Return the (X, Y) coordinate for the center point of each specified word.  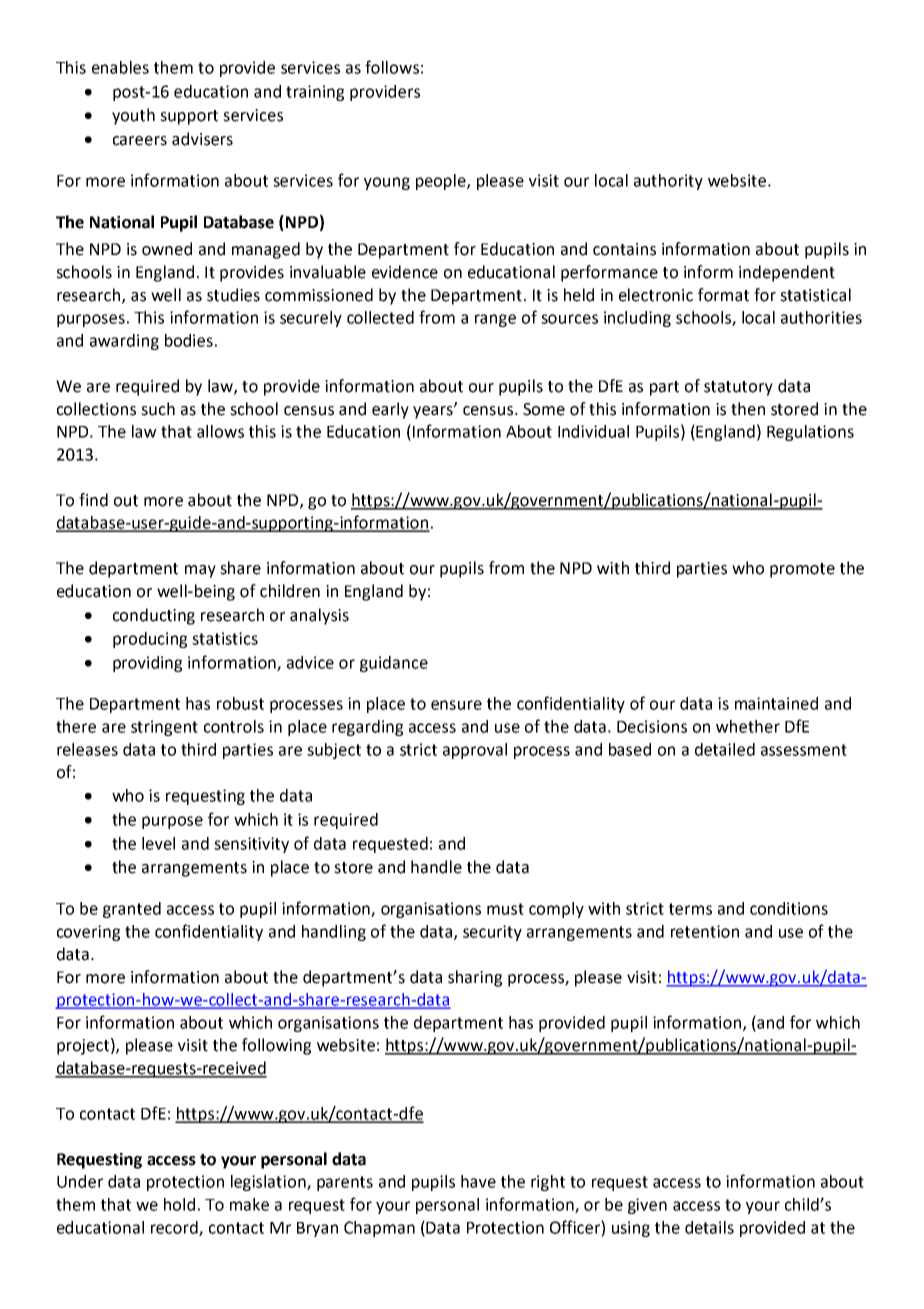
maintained (776, 703)
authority (668, 182)
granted (132, 910)
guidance (394, 664)
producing (150, 640)
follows (392, 67)
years (434, 412)
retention (705, 931)
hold (179, 1204)
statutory (738, 388)
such (158, 409)
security (492, 933)
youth (133, 116)
